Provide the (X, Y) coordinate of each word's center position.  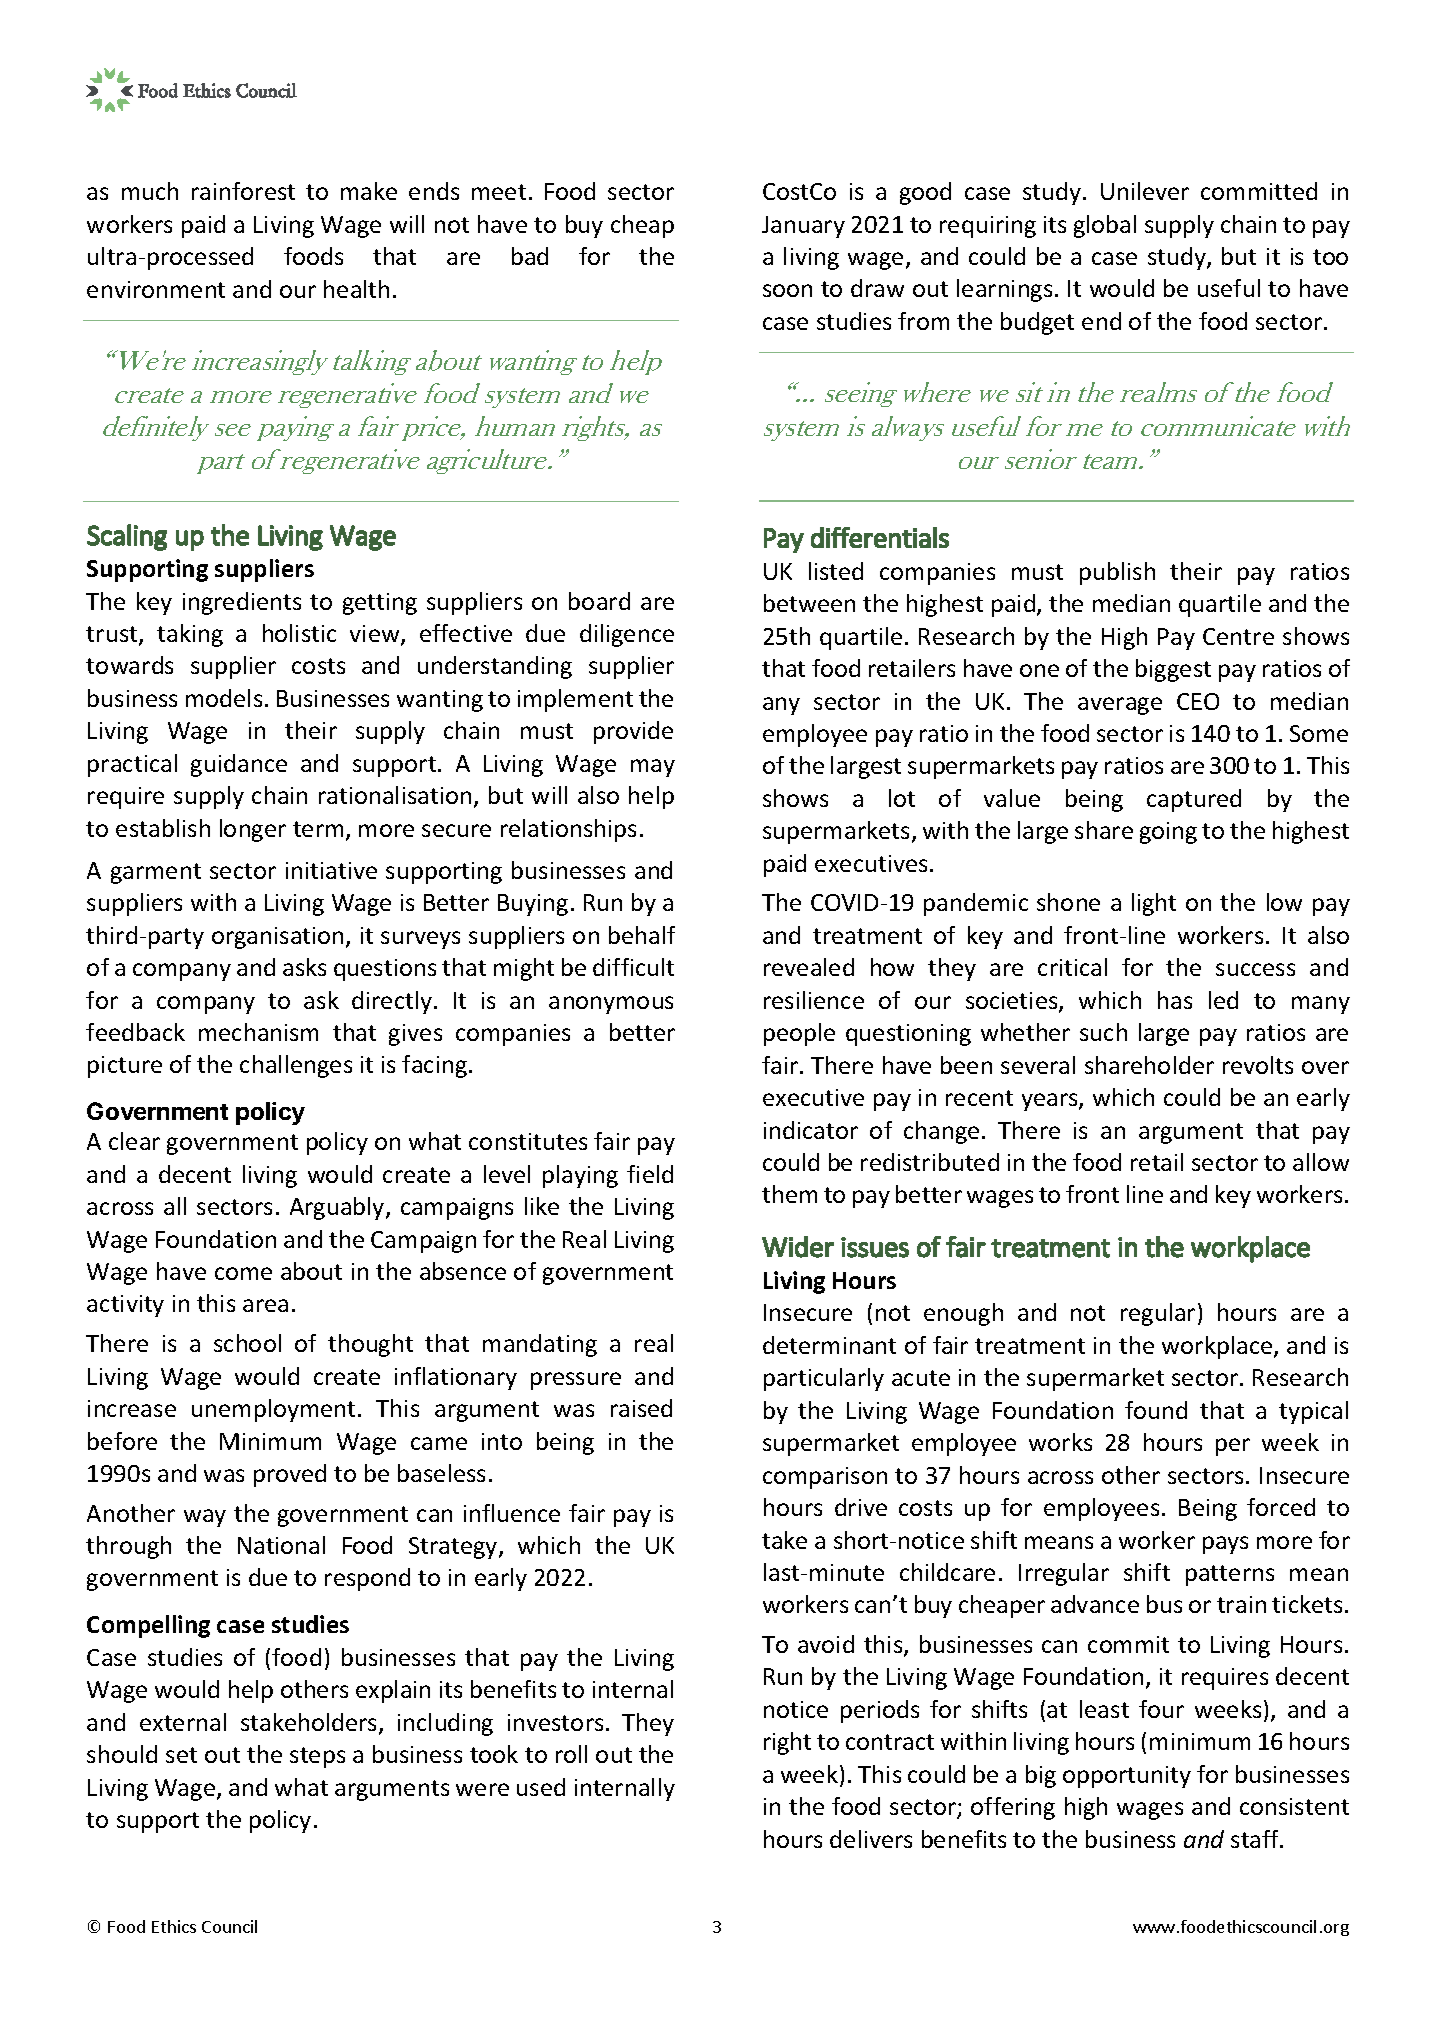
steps (317, 1757)
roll (571, 1754)
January (803, 227)
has (1175, 1000)
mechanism (258, 1032)
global (1105, 226)
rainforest (243, 191)
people (799, 1034)
